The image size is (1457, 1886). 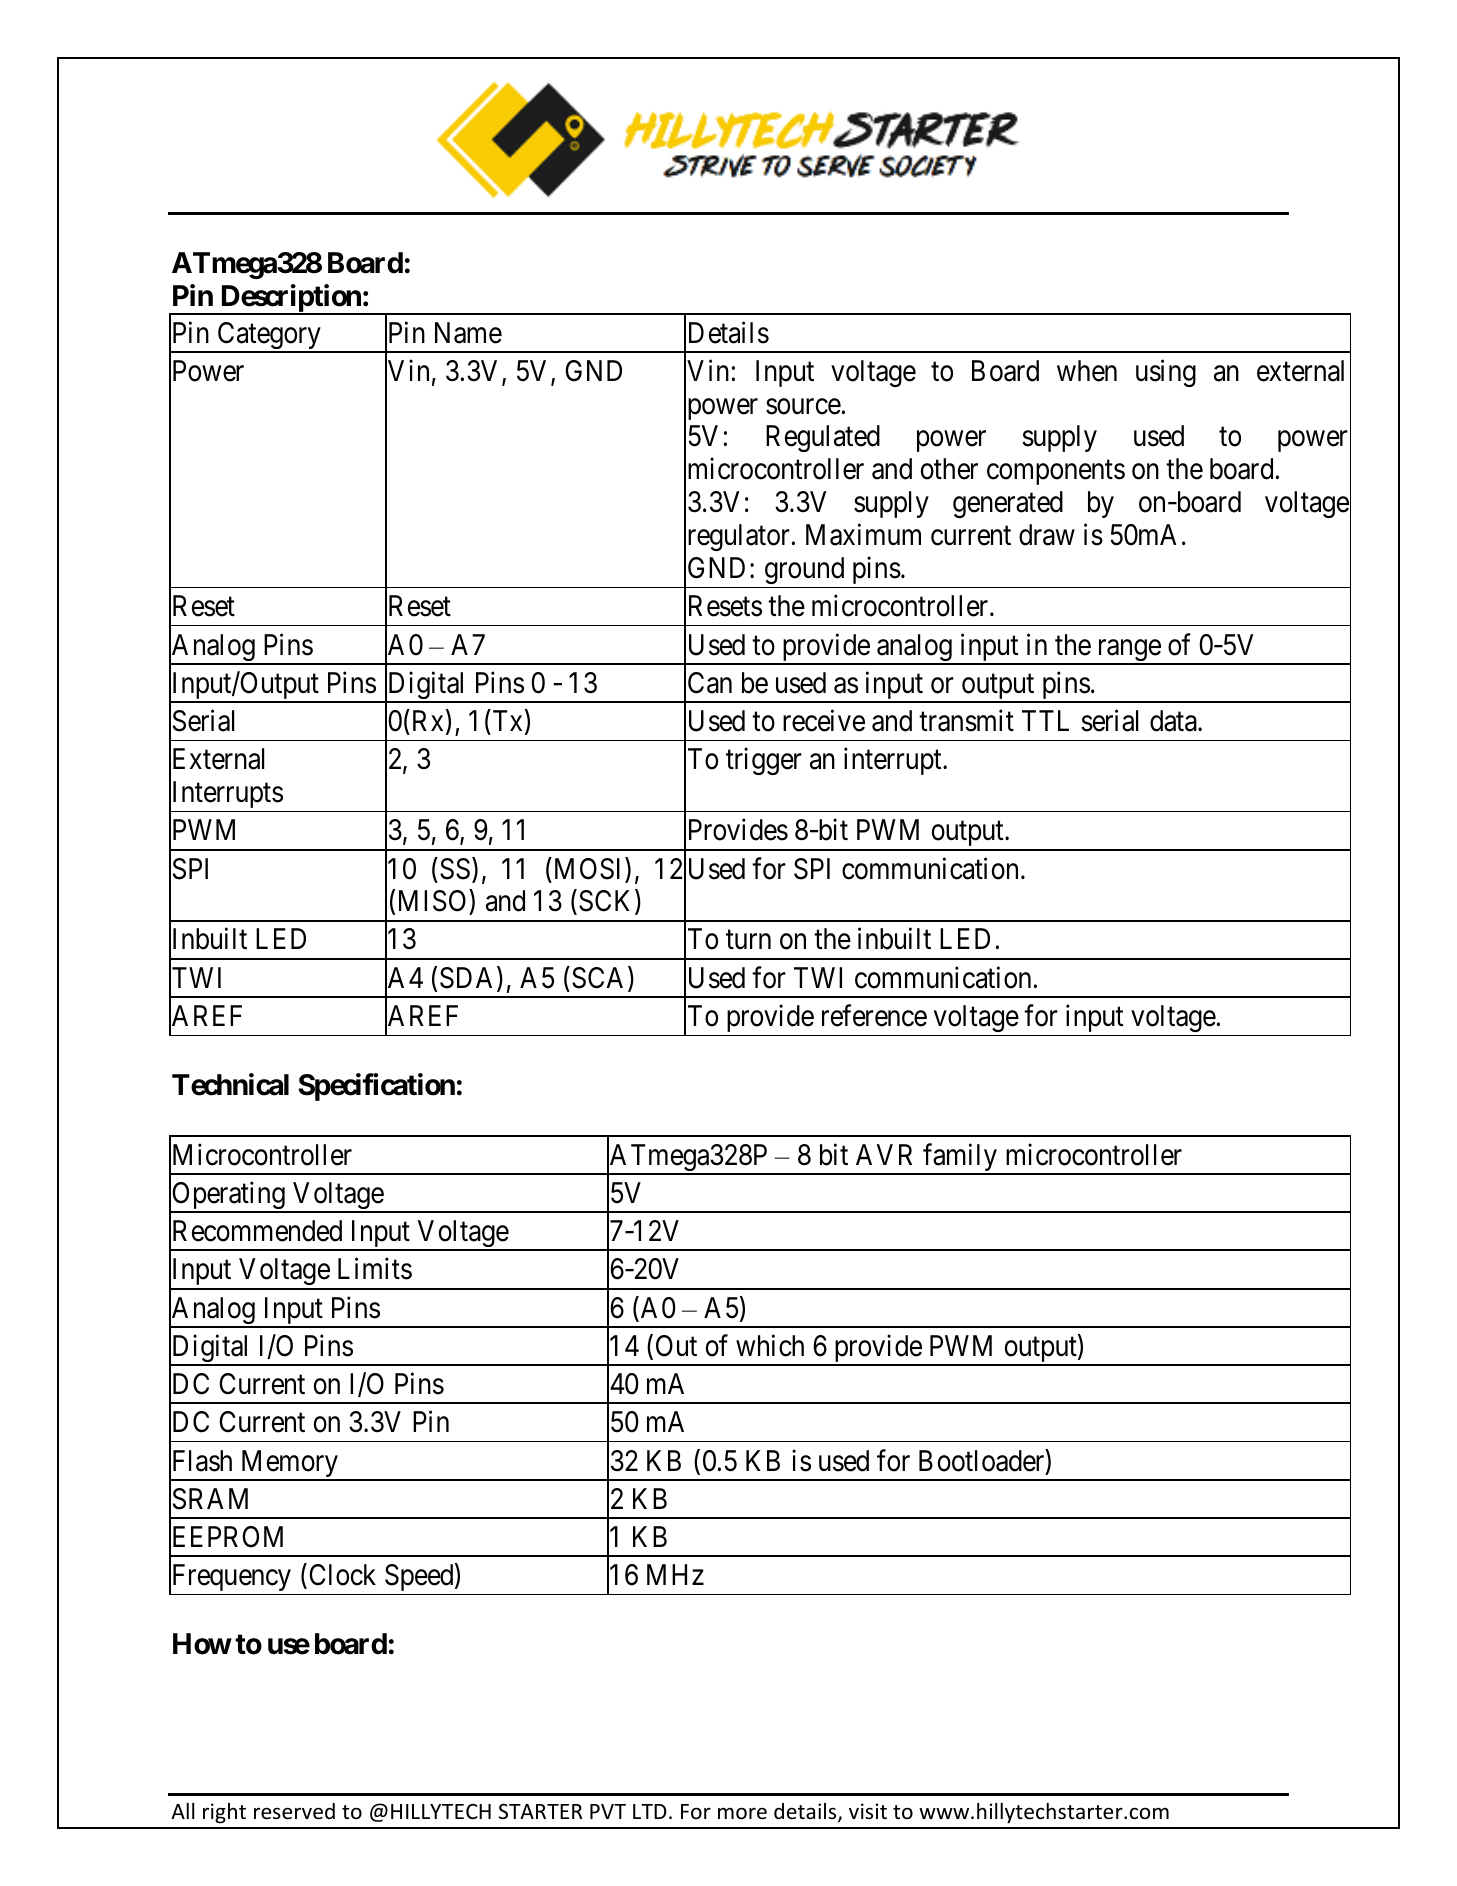 What do you see at coordinates (269, 337) in the page?
I see `Category` at bounding box center [269, 337].
